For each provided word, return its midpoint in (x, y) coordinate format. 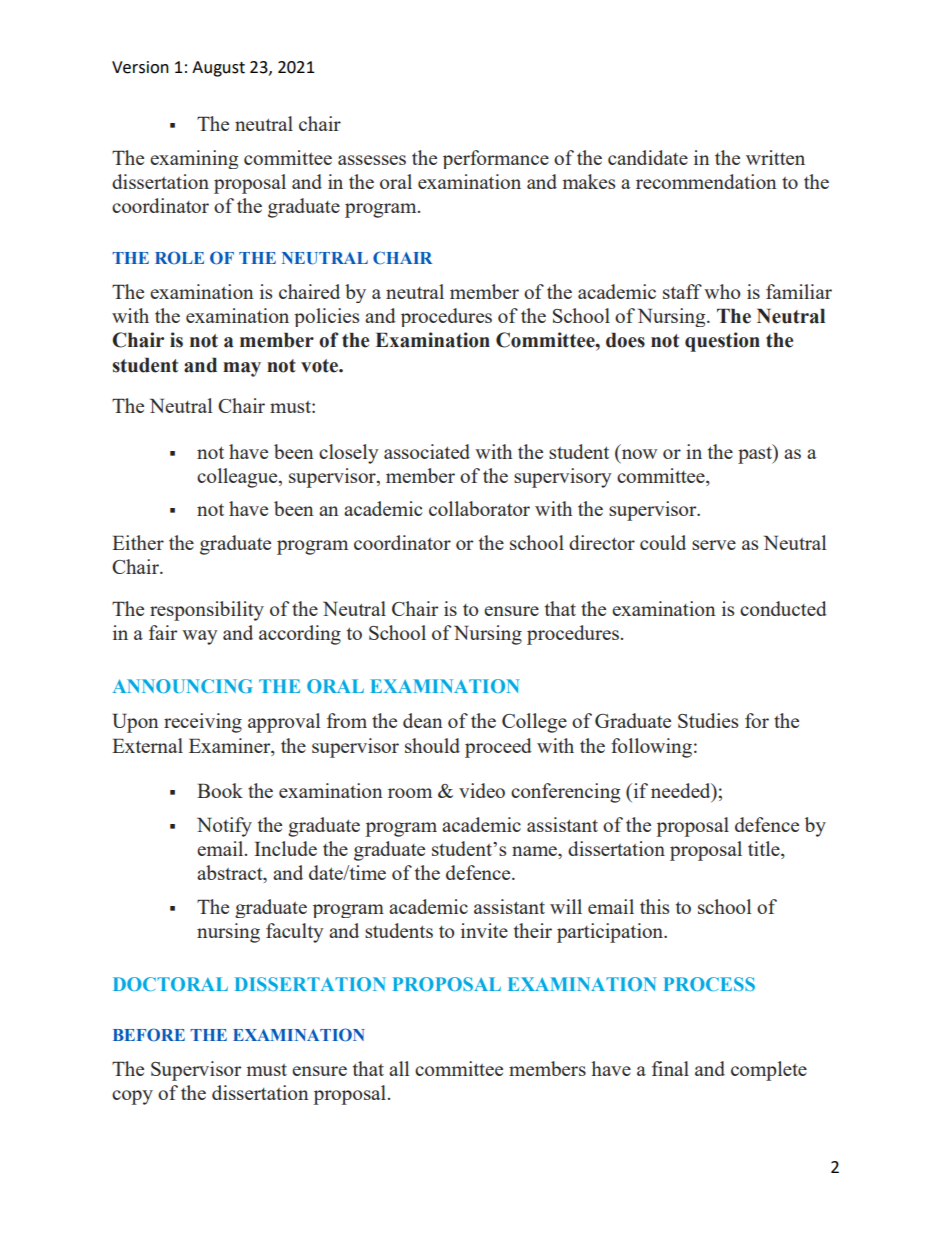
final (670, 1068)
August (218, 69)
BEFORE (149, 1035)
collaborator (479, 508)
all (399, 1068)
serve (714, 545)
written (775, 157)
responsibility (207, 611)
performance (496, 159)
